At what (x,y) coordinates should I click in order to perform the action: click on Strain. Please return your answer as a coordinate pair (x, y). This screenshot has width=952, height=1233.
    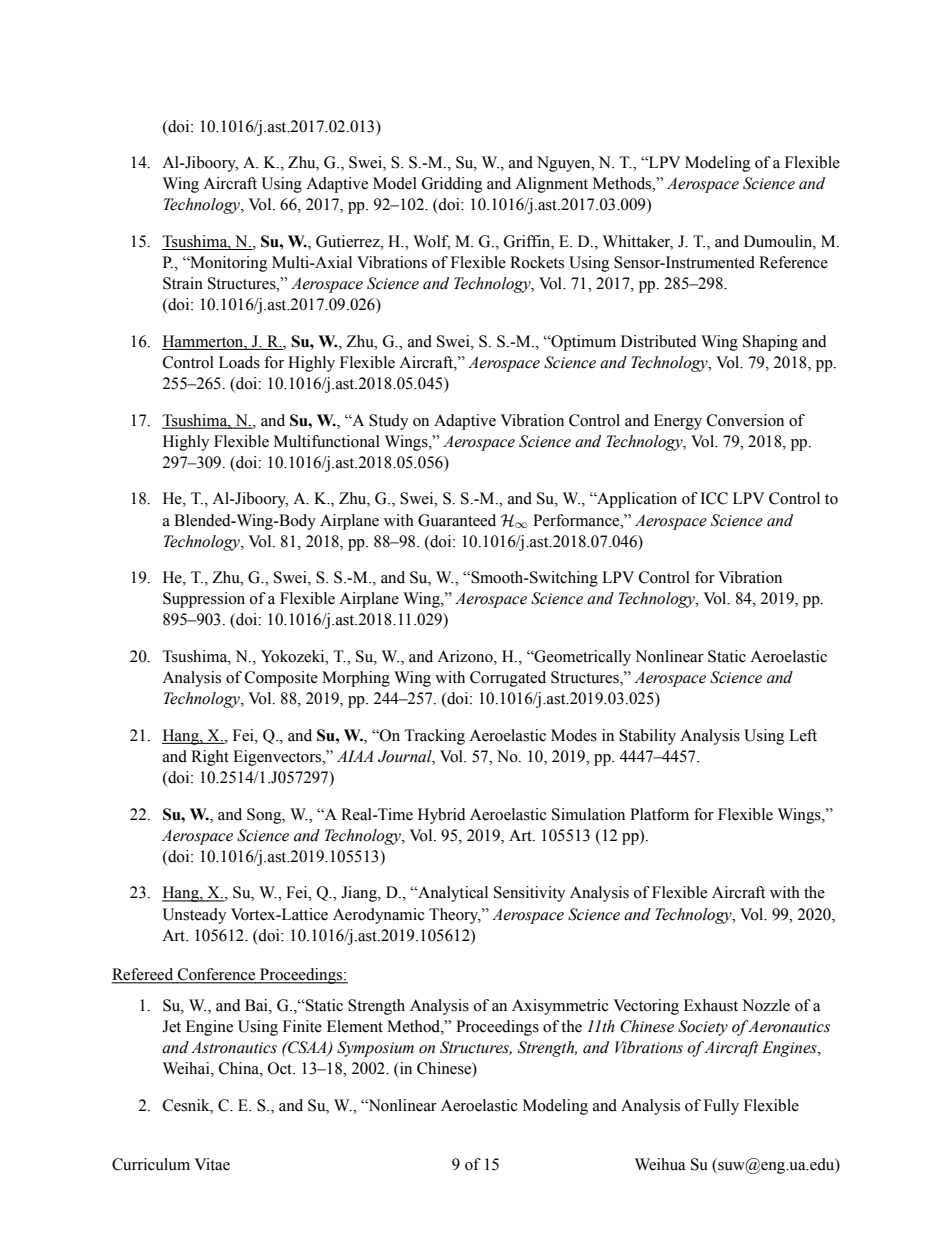
    Looking at the image, I should click on (183, 283).
